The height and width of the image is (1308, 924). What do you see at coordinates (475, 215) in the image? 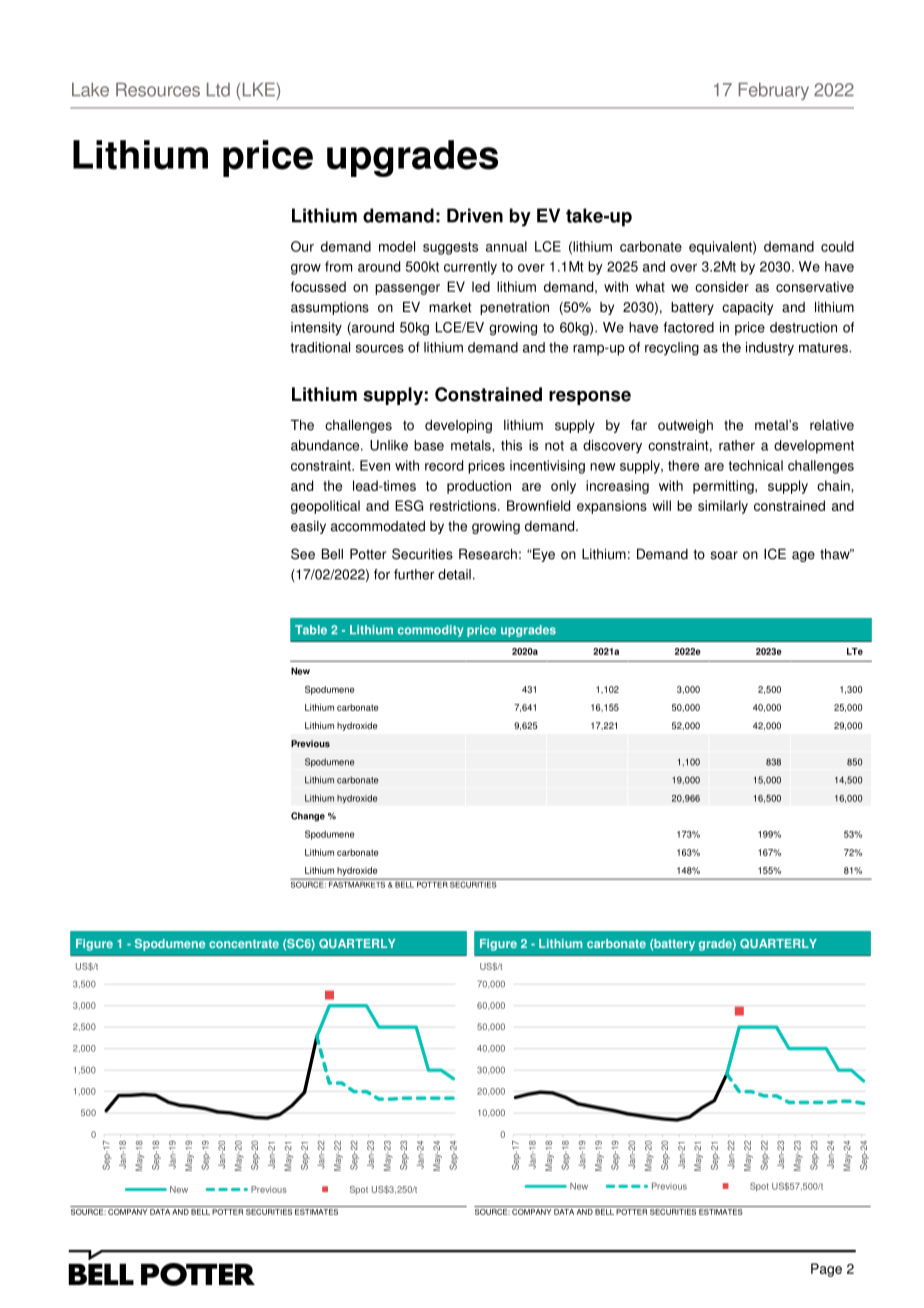
I see `Driven` at bounding box center [475, 215].
